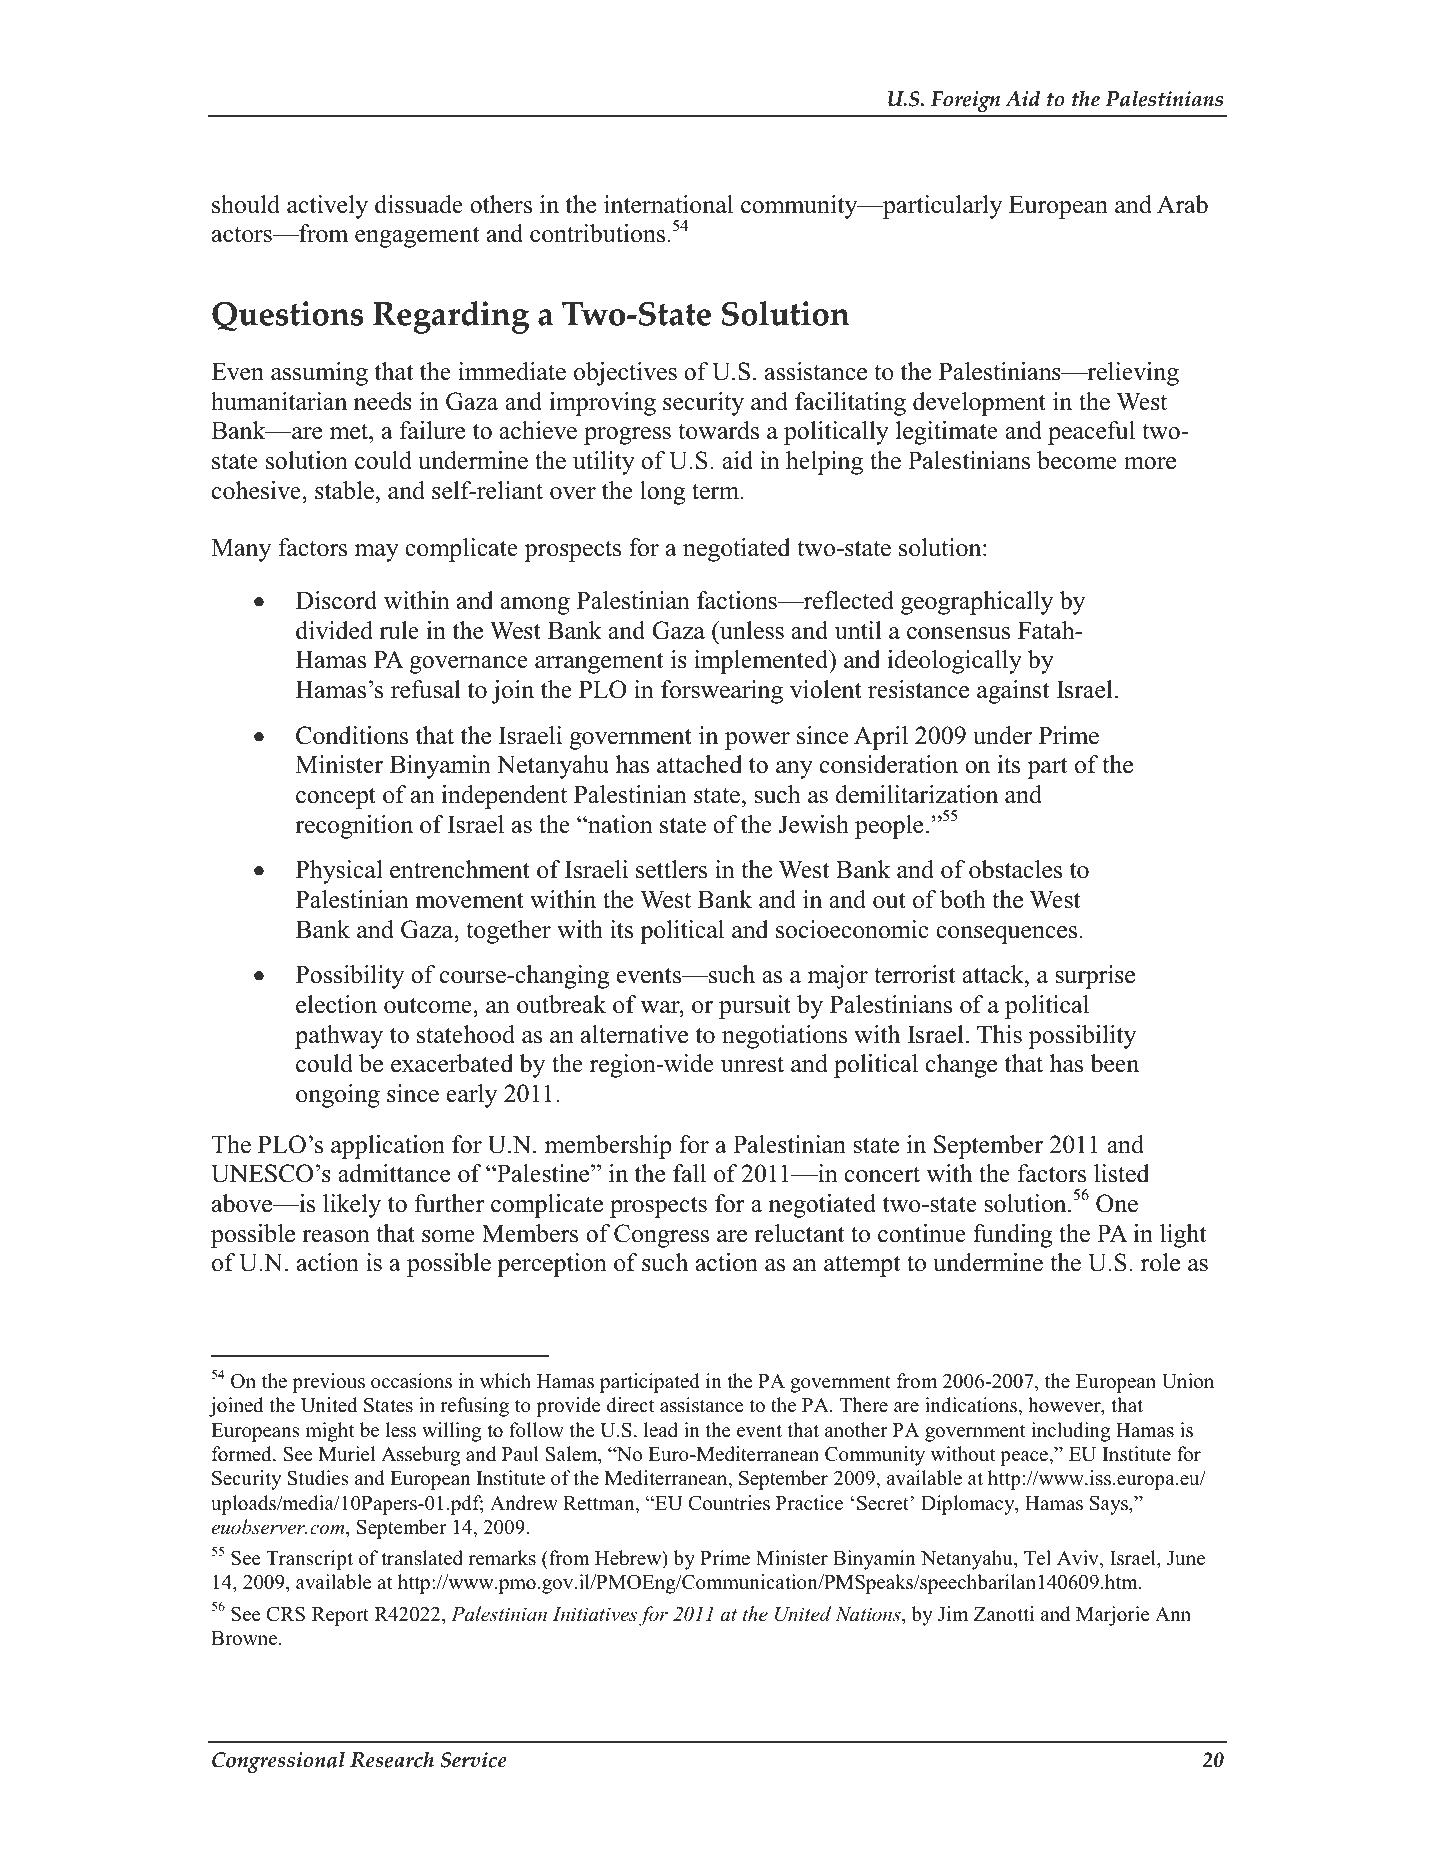  What do you see at coordinates (630, 1405) in the image?
I see `direct` at bounding box center [630, 1405].
